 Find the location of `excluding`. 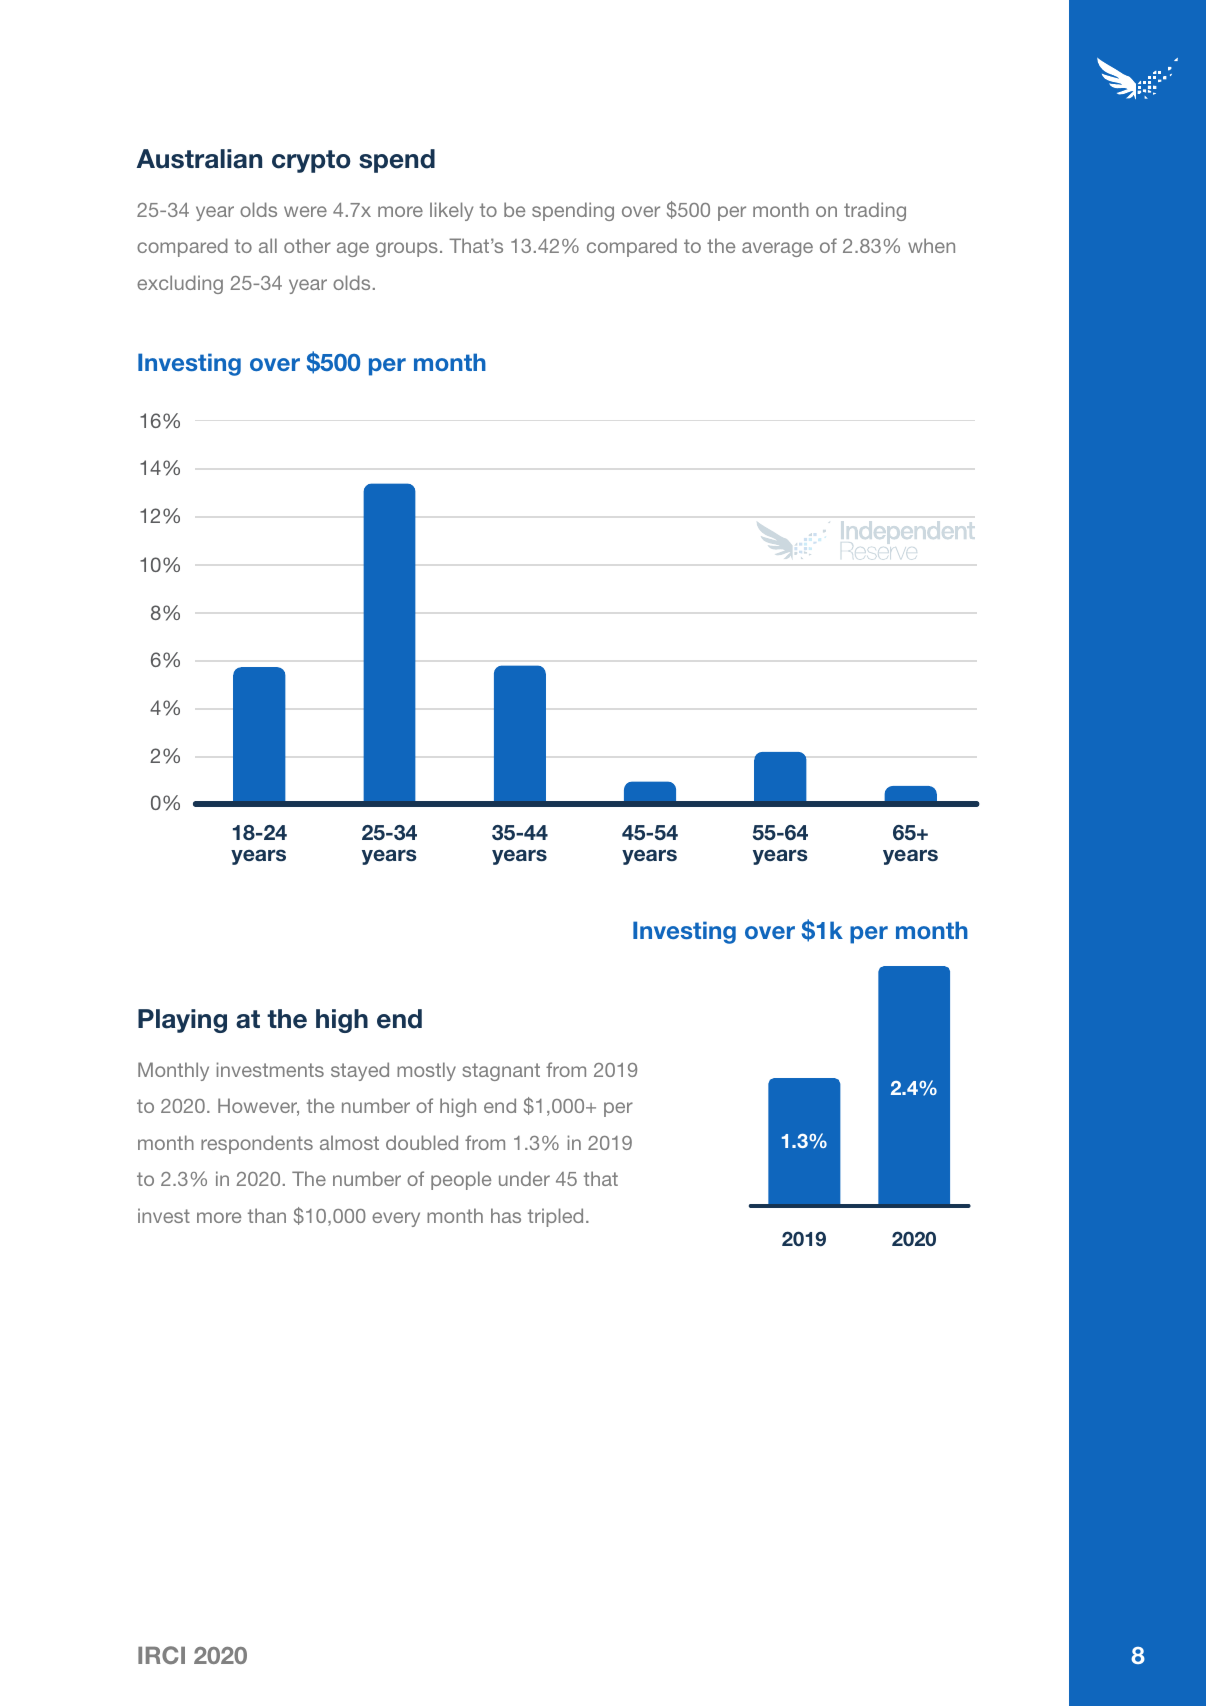

excluding is located at coordinates (180, 284).
